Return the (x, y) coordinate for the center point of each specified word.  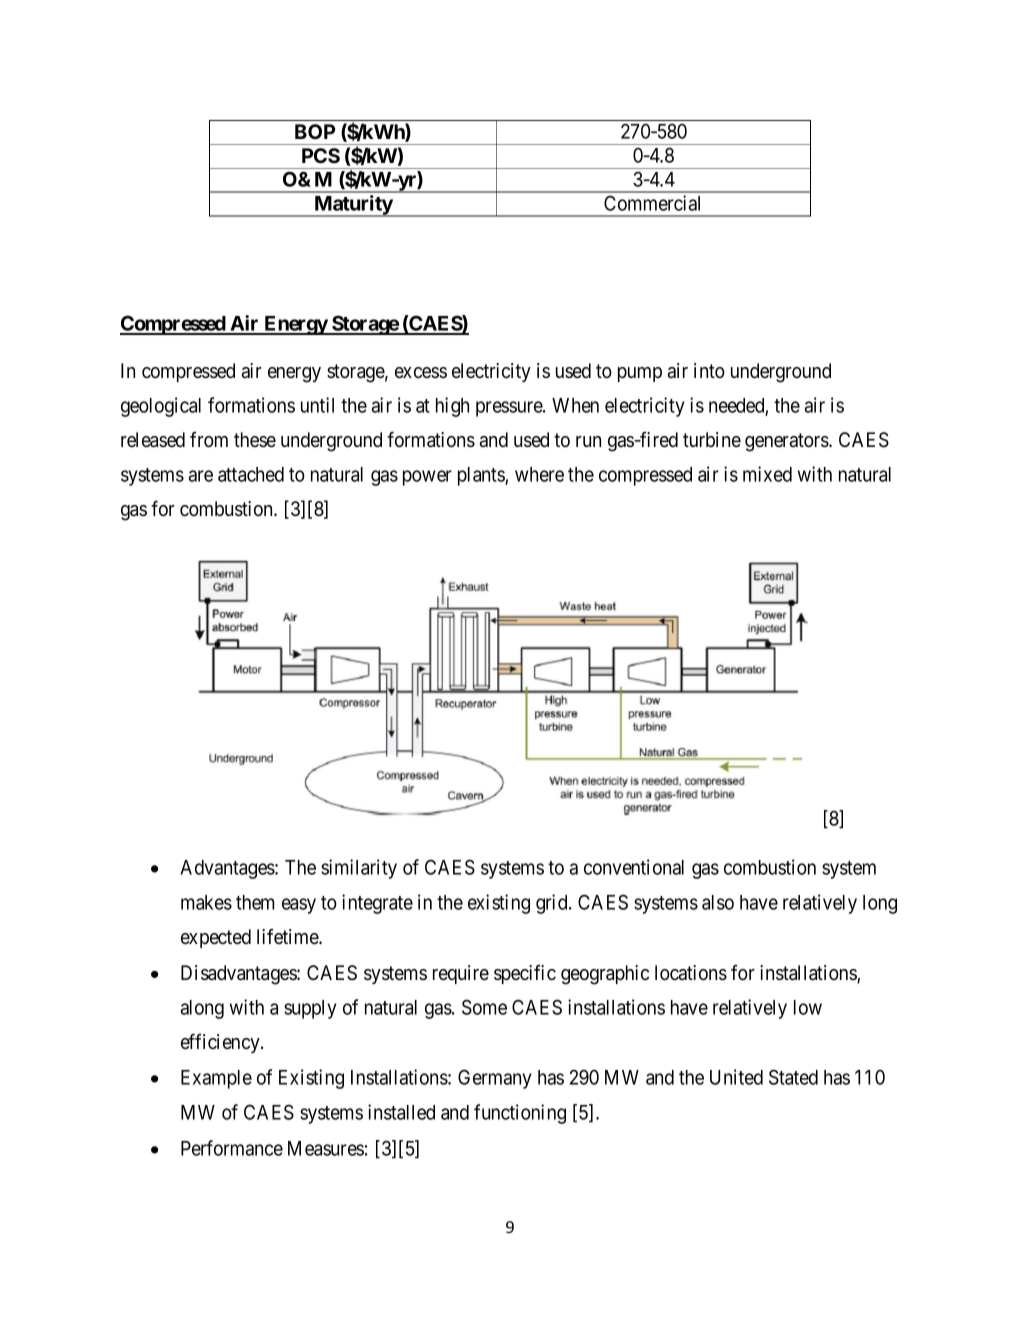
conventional (634, 867)
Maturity (353, 206)
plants (482, 476)
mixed (767, 474)
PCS (321, 156)
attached (251, 474)
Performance (232, 1148)
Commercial (652, 203)
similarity (359, 869)
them (255, 902)
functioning (520, 1114)
